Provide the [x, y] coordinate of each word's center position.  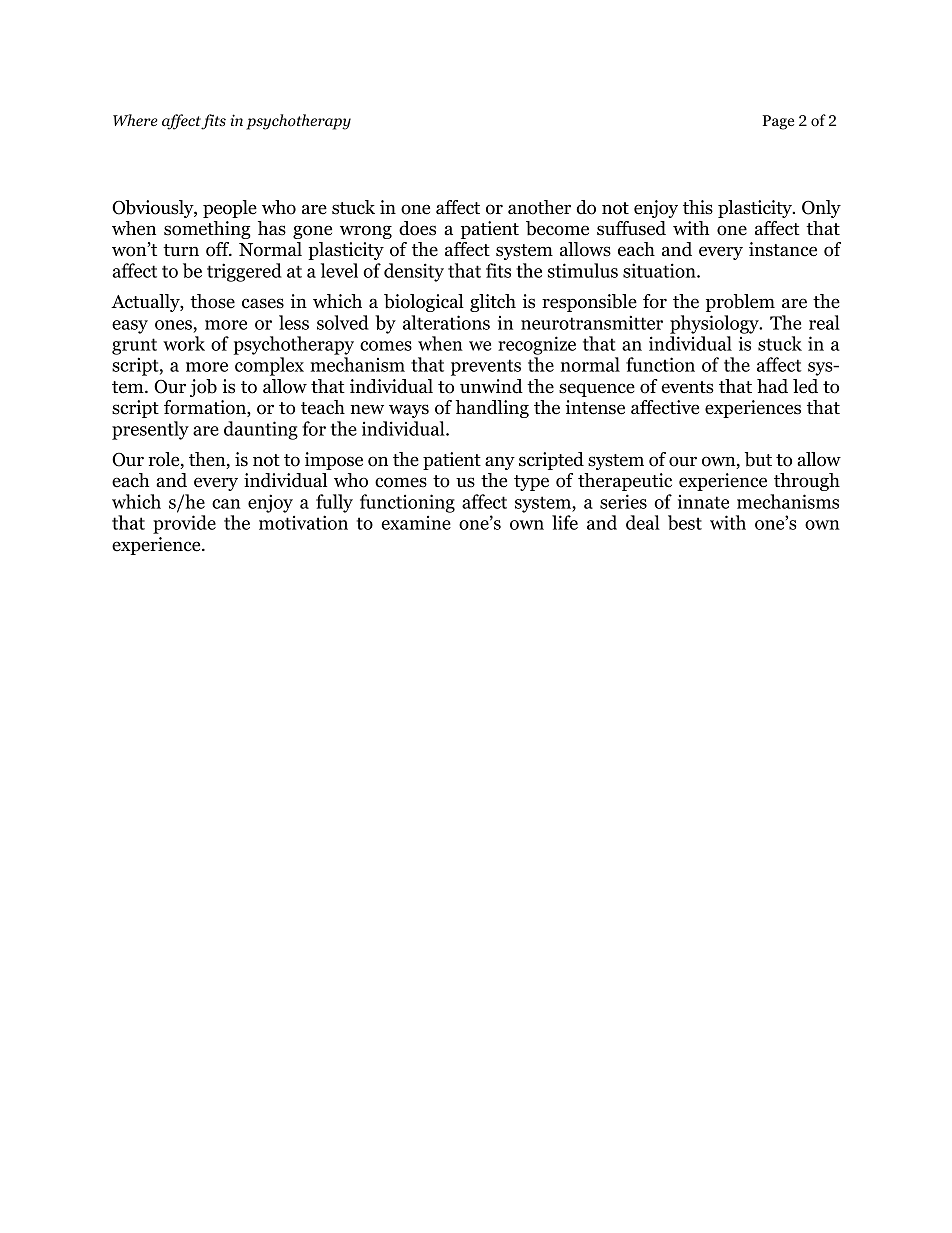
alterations [446, 322]
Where [135, 120]
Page [778, 122]
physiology [715, 324]
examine [416, 522]
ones [173, 325]
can [226, 504]
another [539, 207]
